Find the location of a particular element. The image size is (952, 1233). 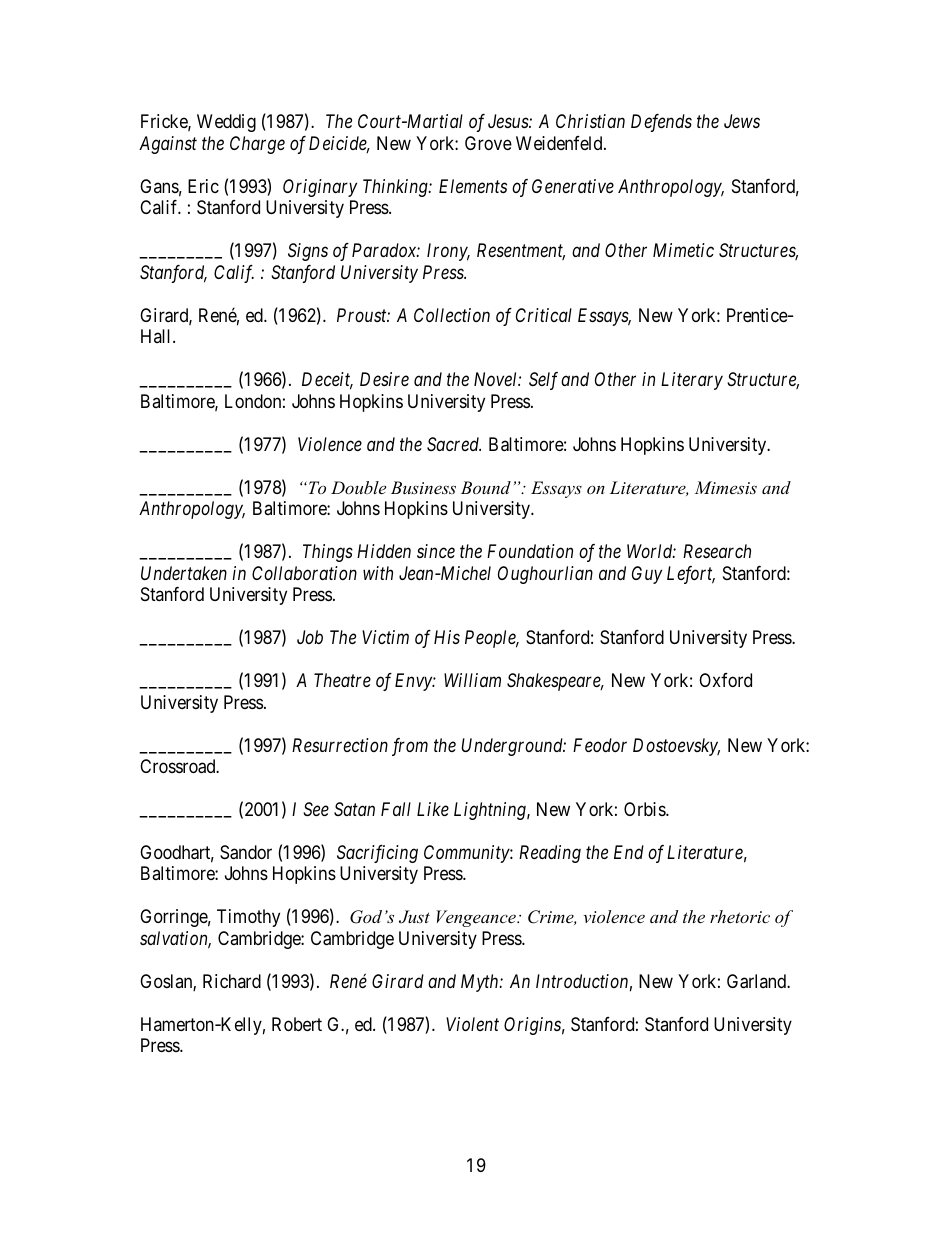

Like is located at coordinates (433, 809).
